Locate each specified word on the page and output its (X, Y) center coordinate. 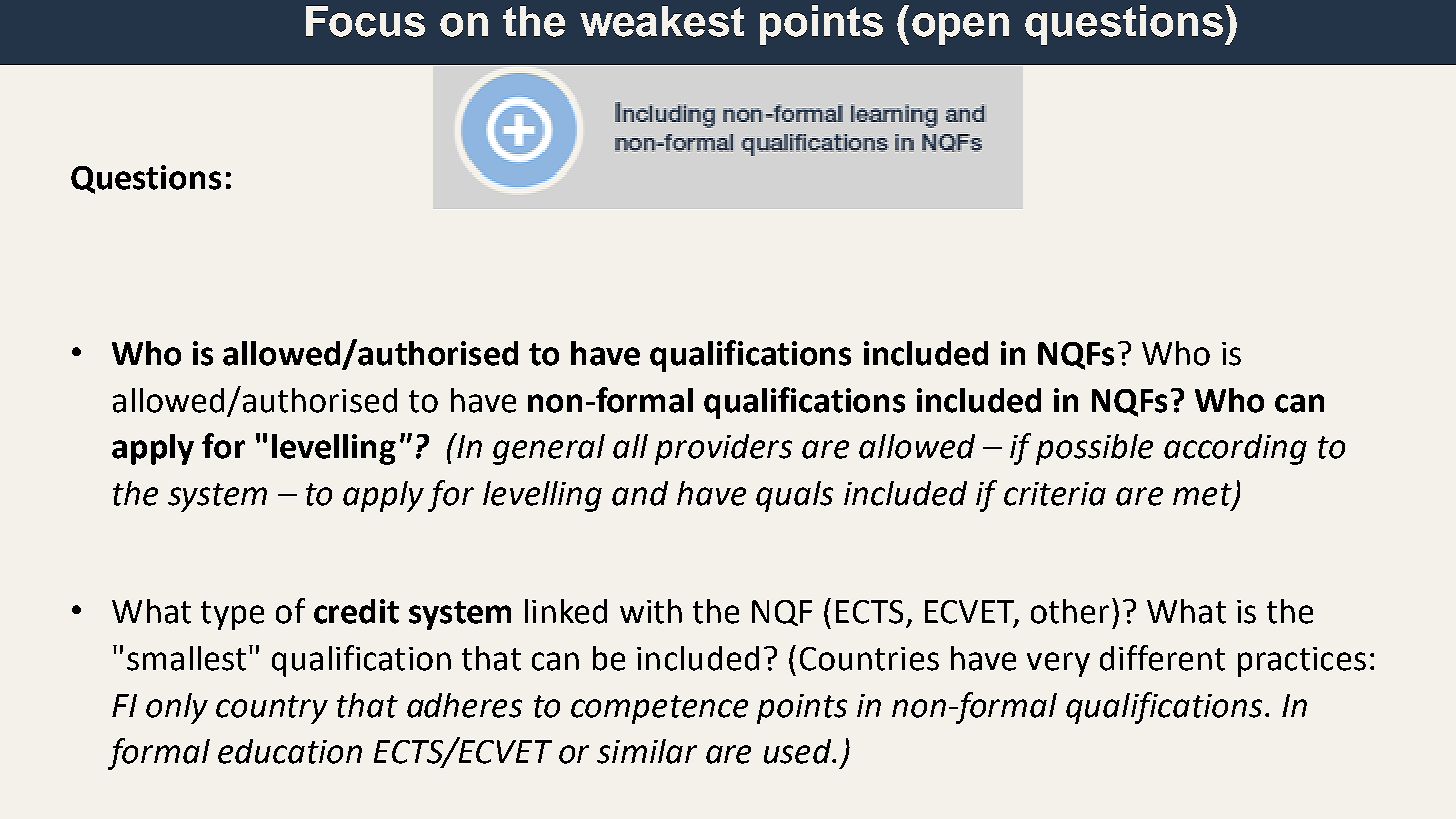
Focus (365, 21)
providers (723, 449)
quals (794, 496)
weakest (662, 21)
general (549, 449)
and (640, 493)
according (1235, 449)
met (1203, 495)
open (960, 29)
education (290, 751)
